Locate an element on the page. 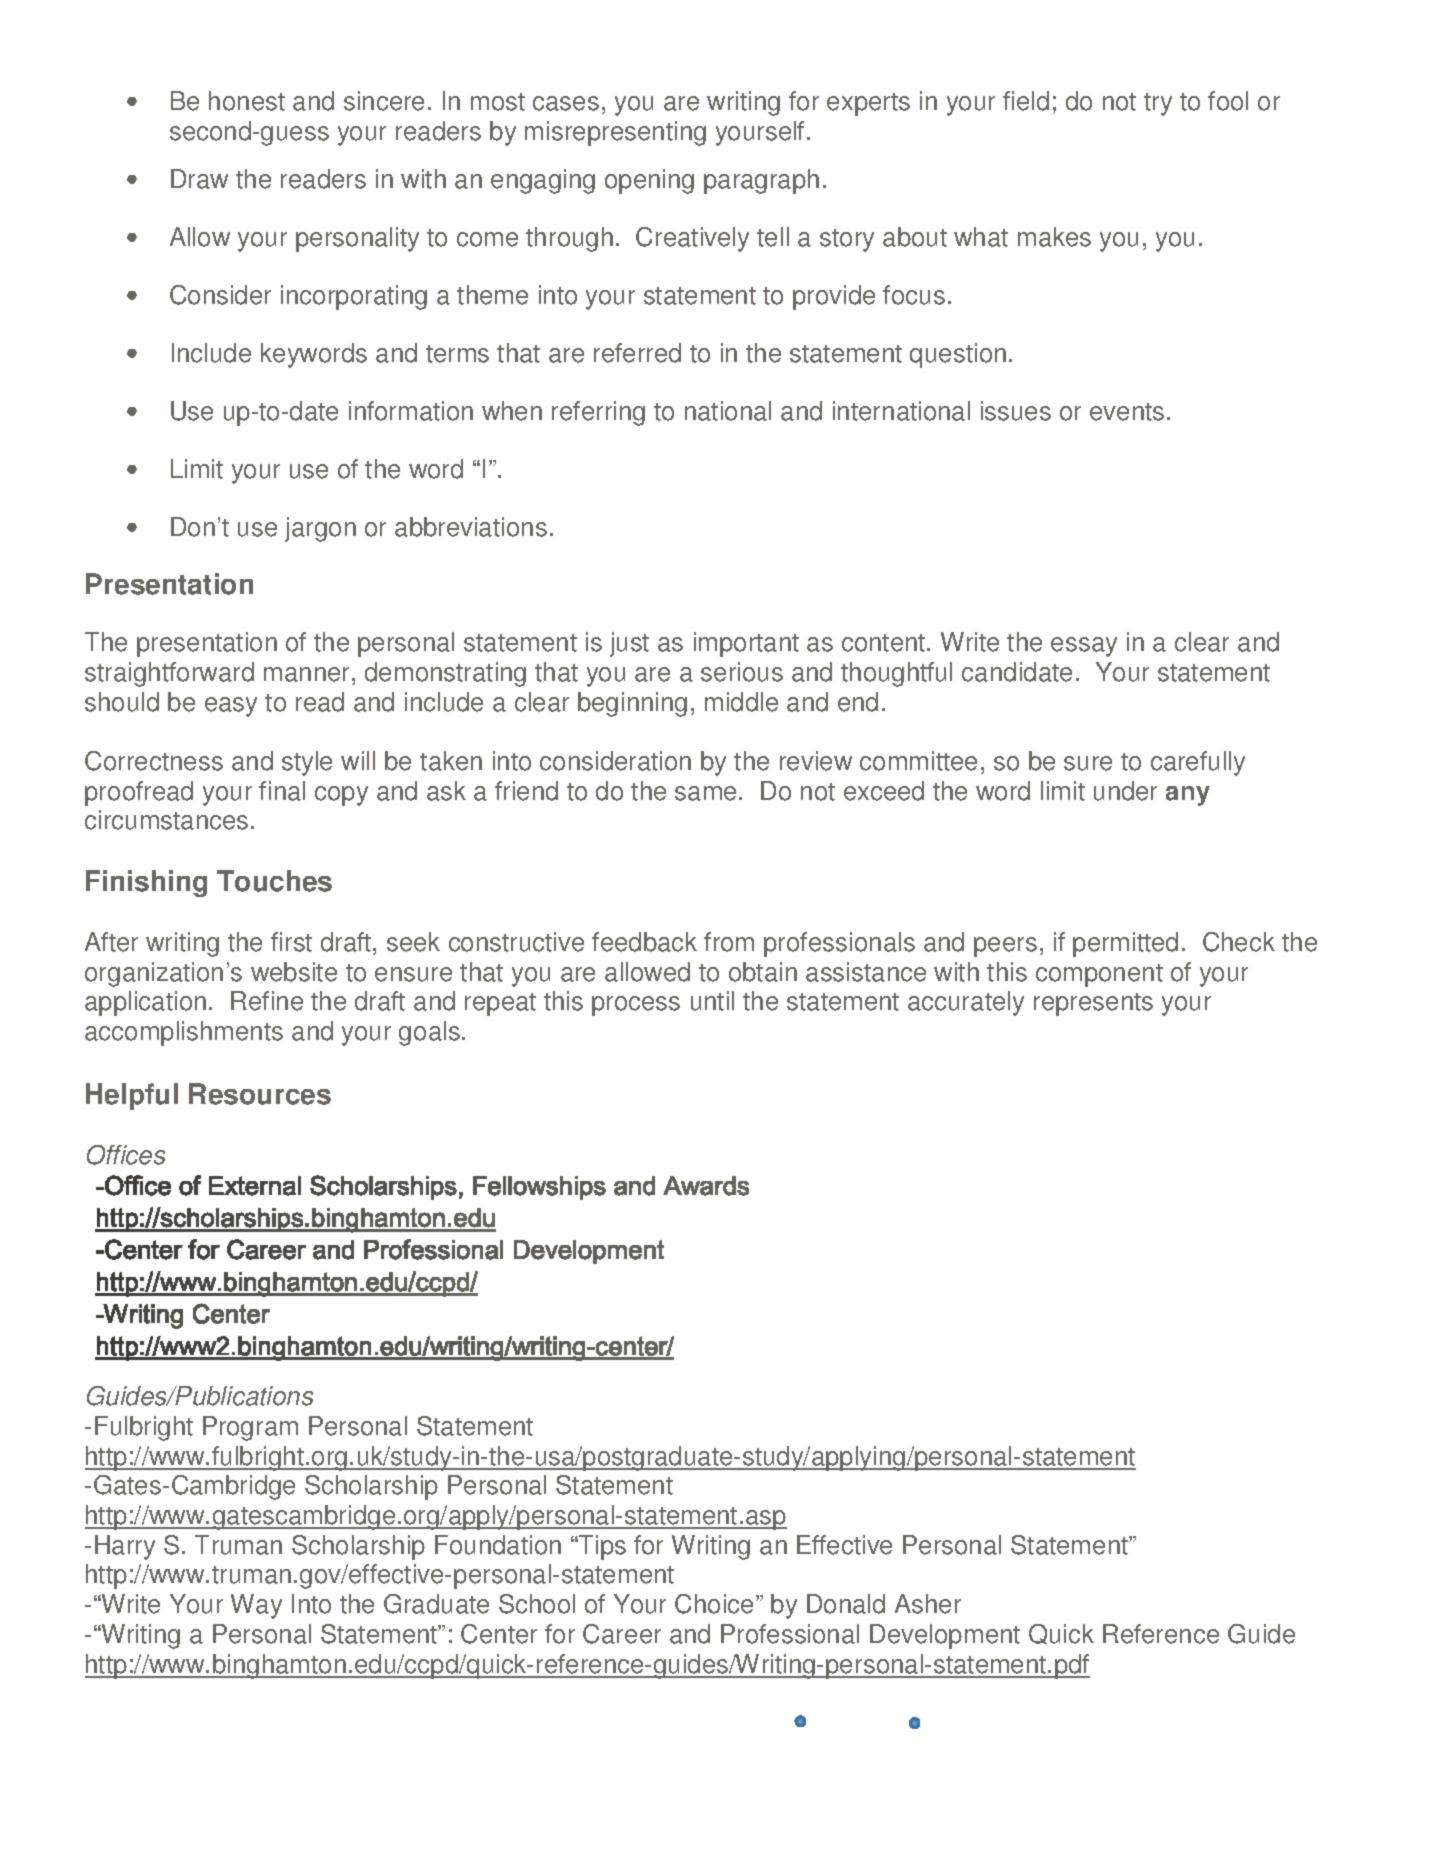  represents is located at coordinates (1093, 1004).
